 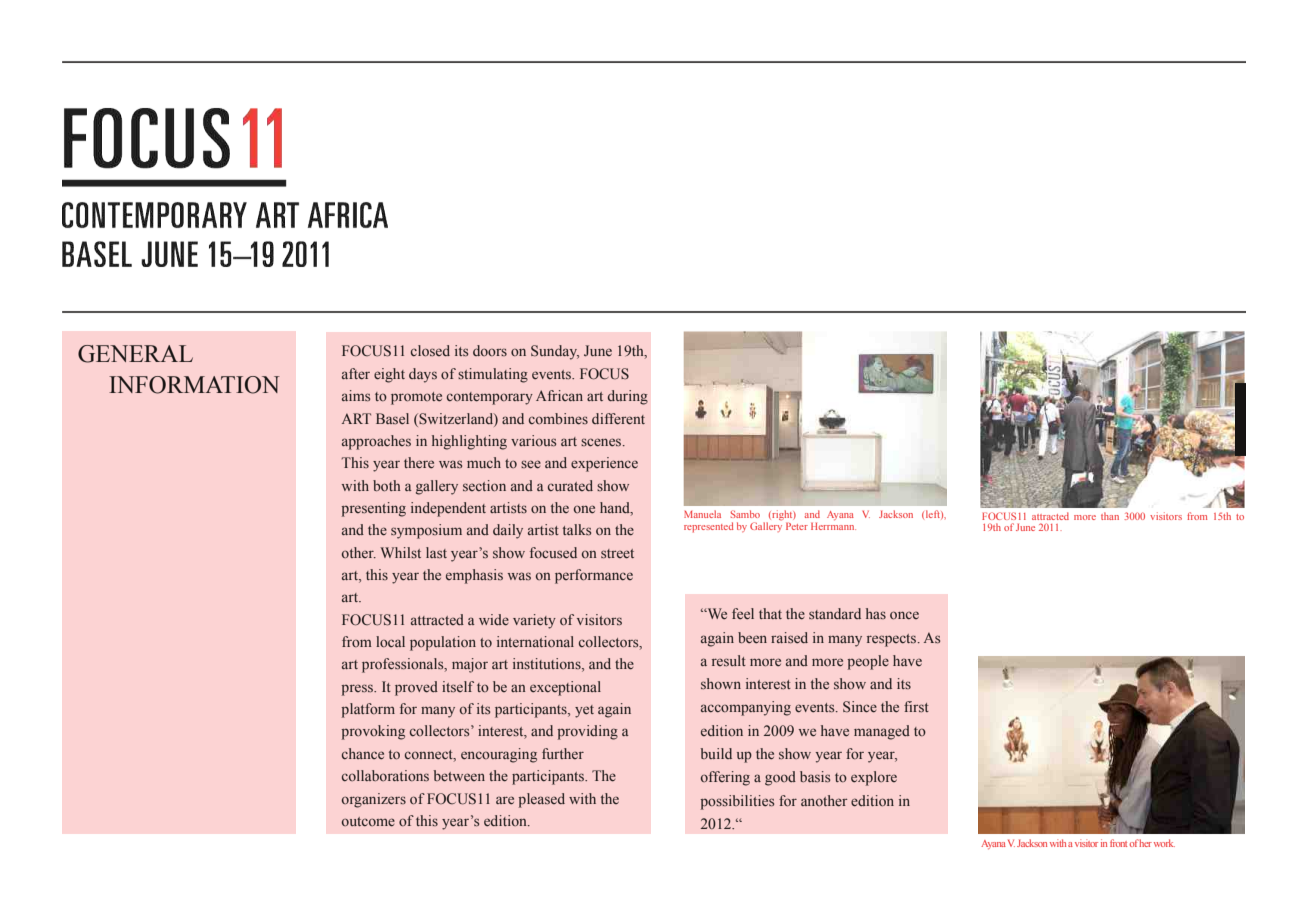 I want to click on INFORMATION, so click(x=194, y=385).
